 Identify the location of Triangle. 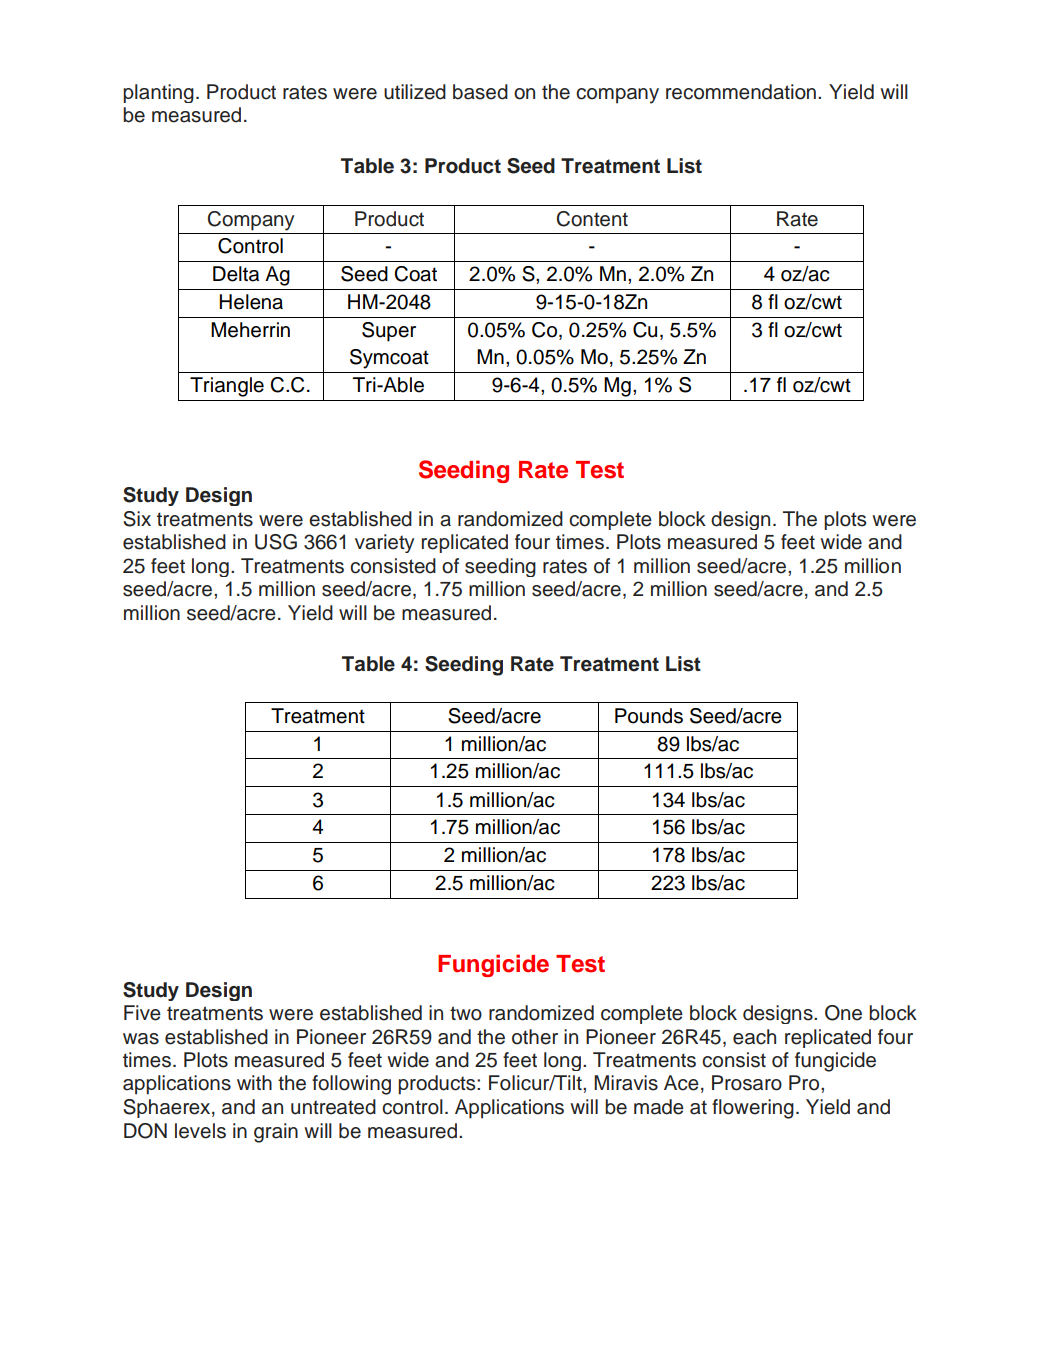
(227, 387).
